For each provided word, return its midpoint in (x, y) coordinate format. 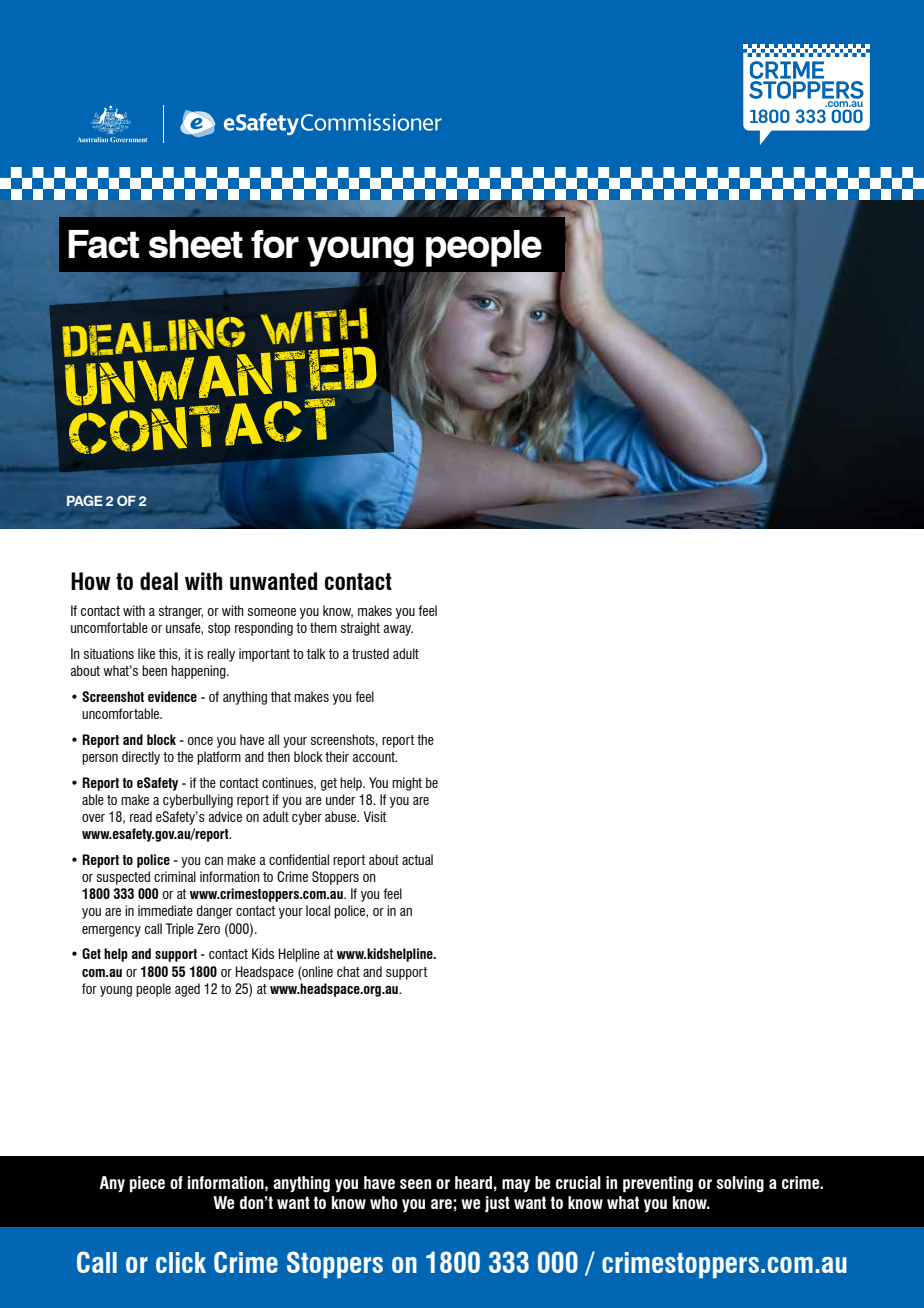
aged (187, 990)
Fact (103, 244)
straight (360, 629)
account (375, 757)
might (407, 784)
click (181, 1262)
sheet (196, 244)
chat (348, 971)
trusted (370, 653)
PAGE (85, 500)
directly (141, 758)
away (398, 630)
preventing (658, 1184)
